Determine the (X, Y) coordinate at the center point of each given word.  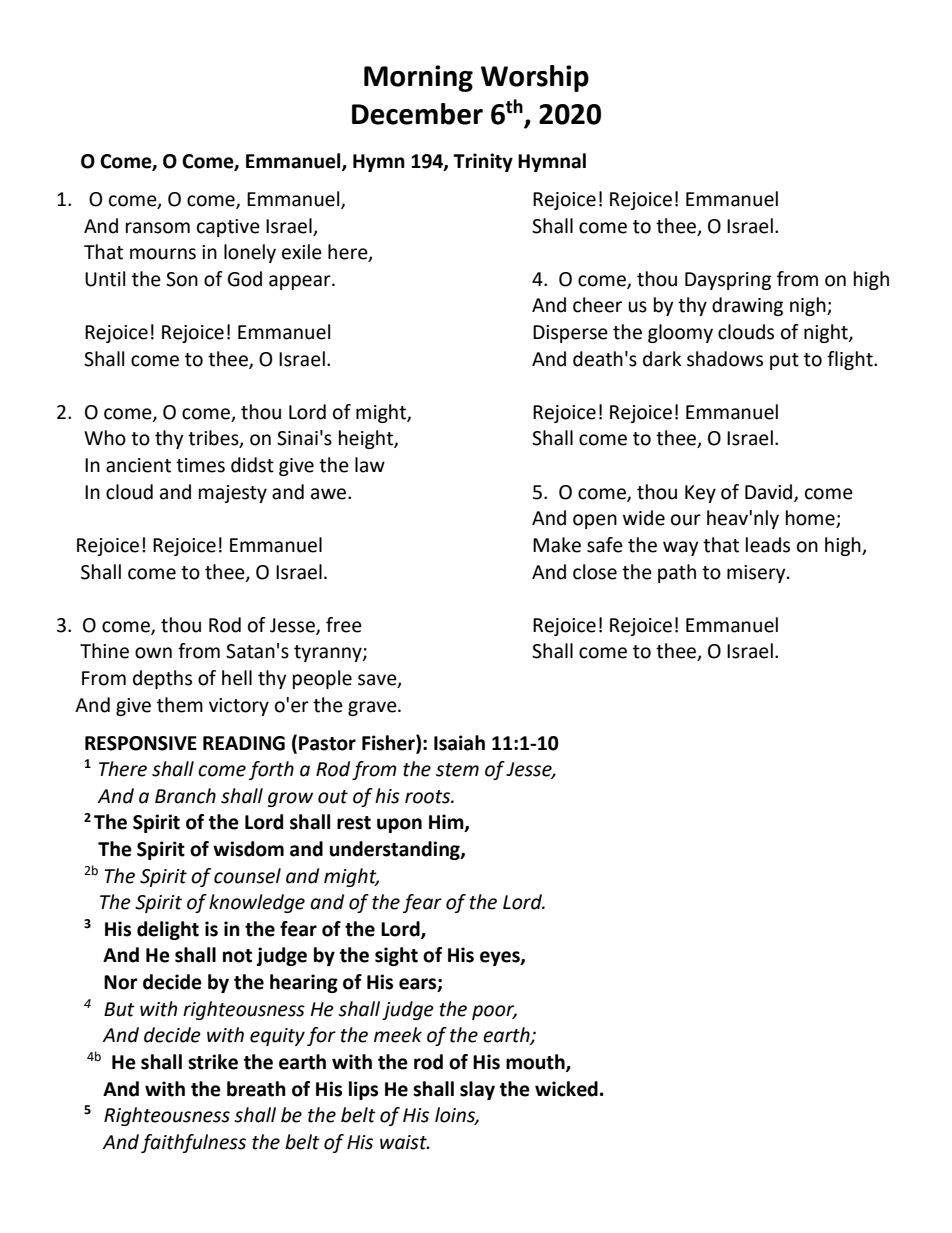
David (770, 492)
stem (457, 770)
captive (228, 228)
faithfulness (193, 1143)
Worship (535, 78)
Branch (185, 796)
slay (477, 1090)
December (417, 114)
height (367, 439)
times (200, 465)
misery (757, 574)
